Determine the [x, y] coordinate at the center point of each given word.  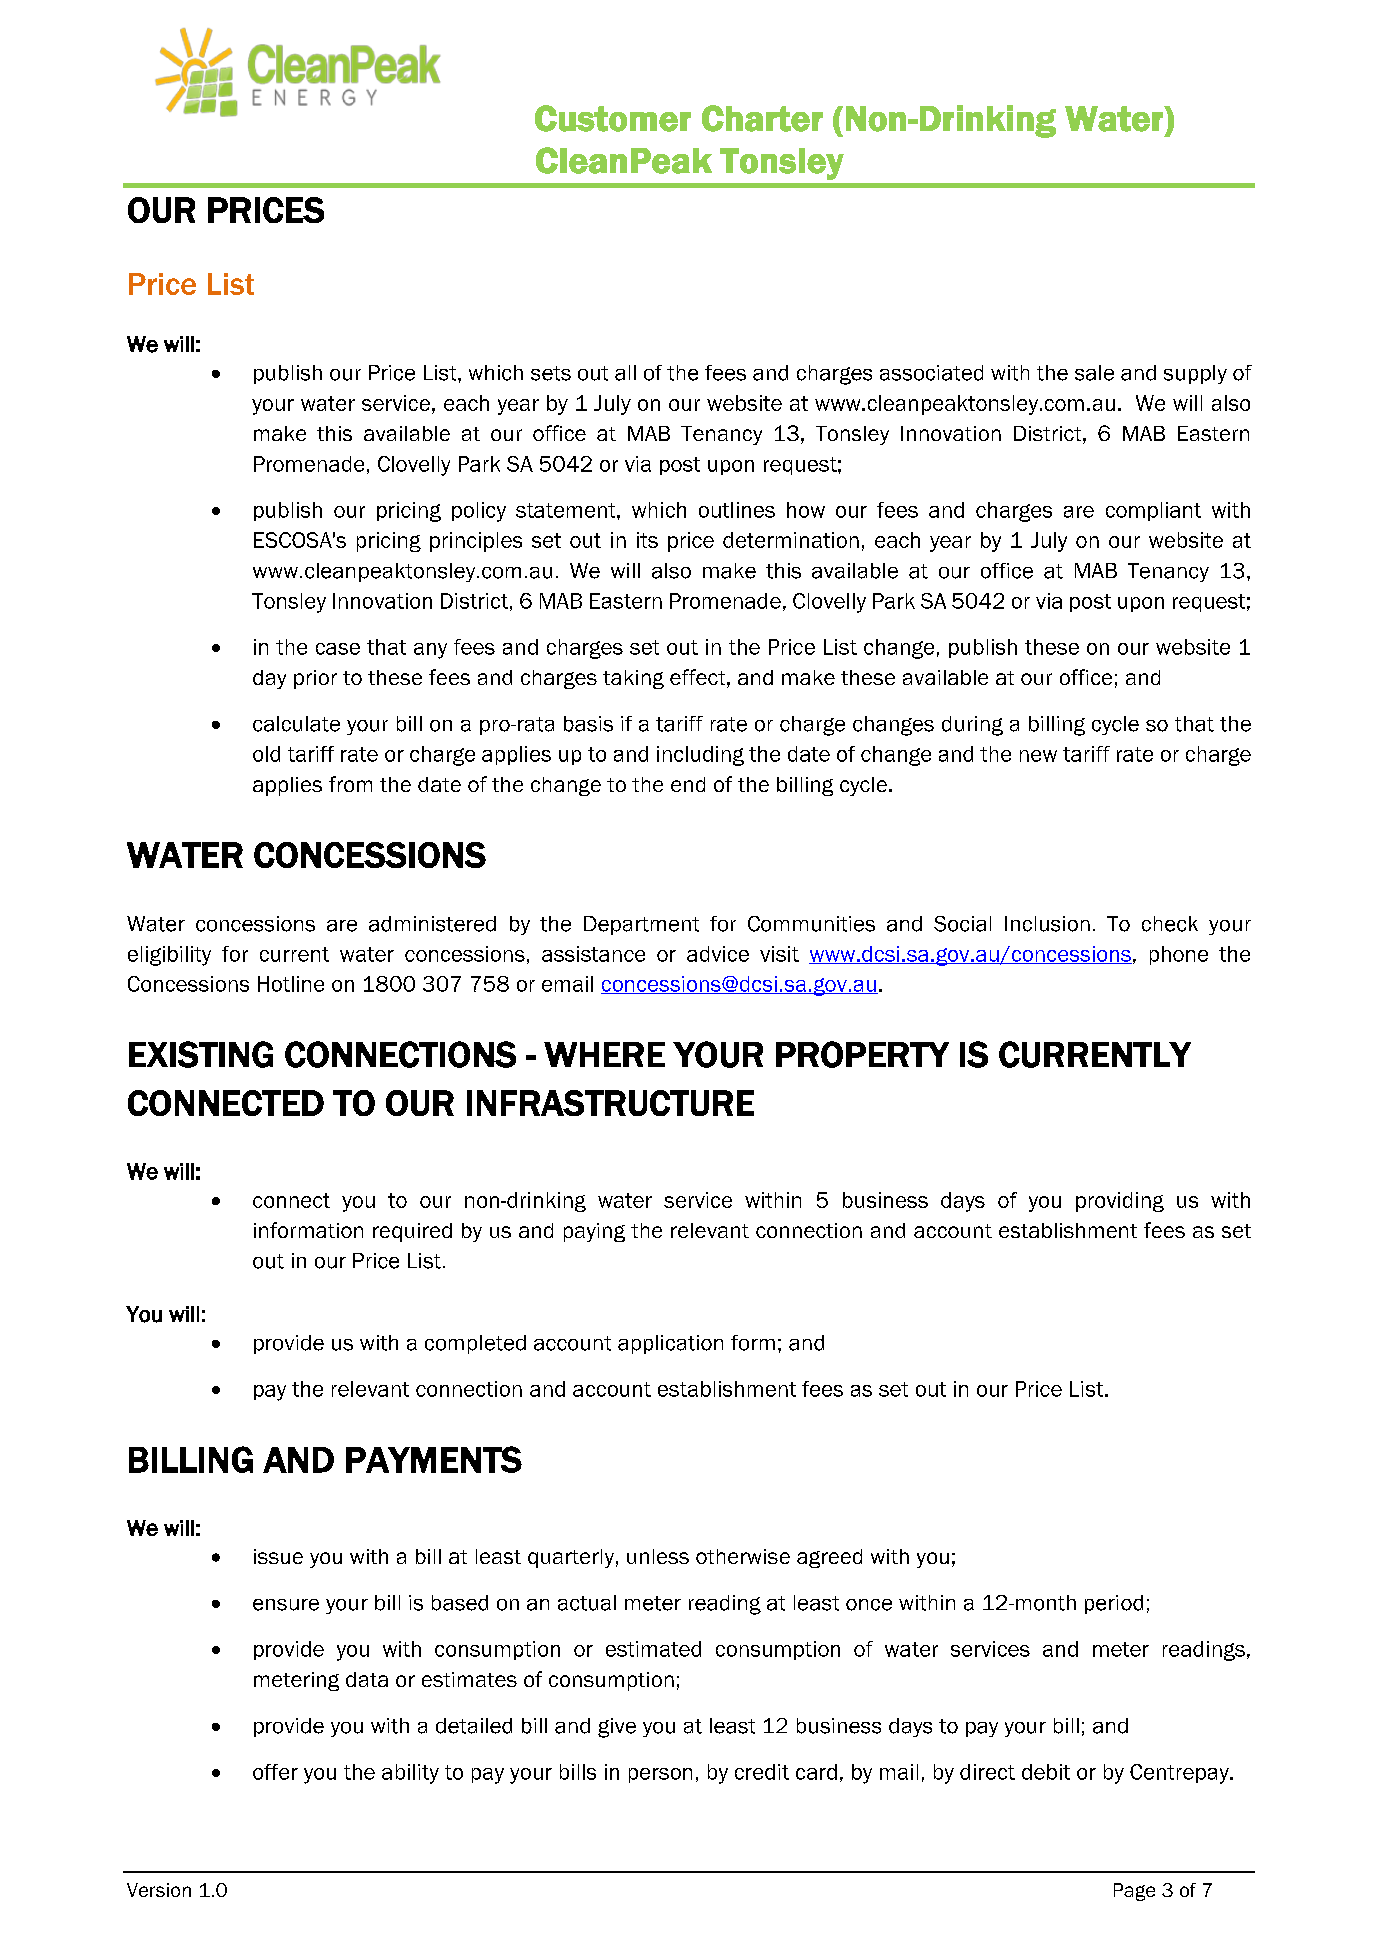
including [700, 756]
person [660, 1775]
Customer [613, 118]
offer [275, 1772]
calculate [296, 724]
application [670, 1344]
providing [1120, 1202]
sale [1094, 373]
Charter [762, 118]
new [1038, 756]
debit [1046, 1772]
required [412, 1232]
